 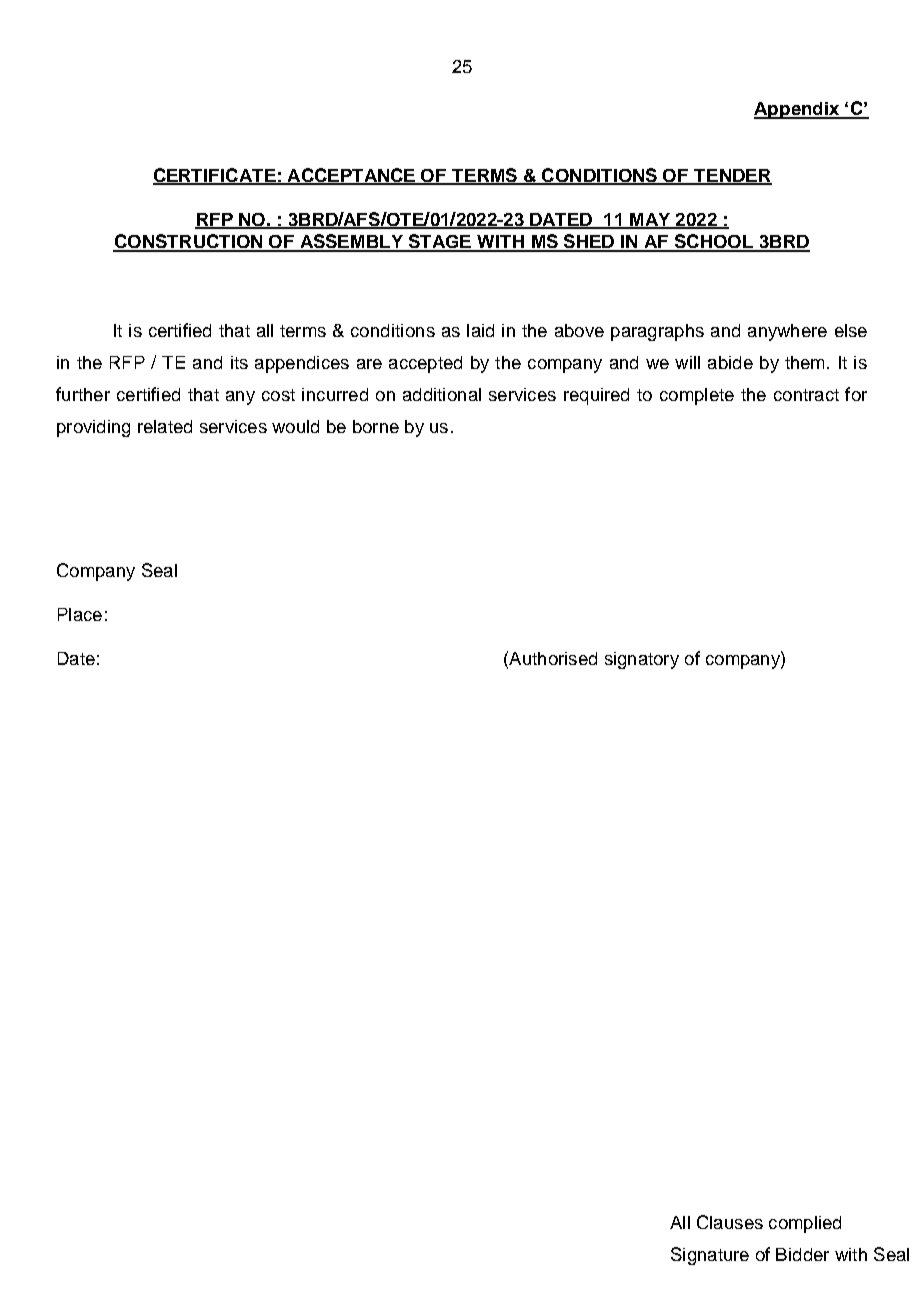 I want to click on CERTIFICATE, so click(x=215, y=176).
